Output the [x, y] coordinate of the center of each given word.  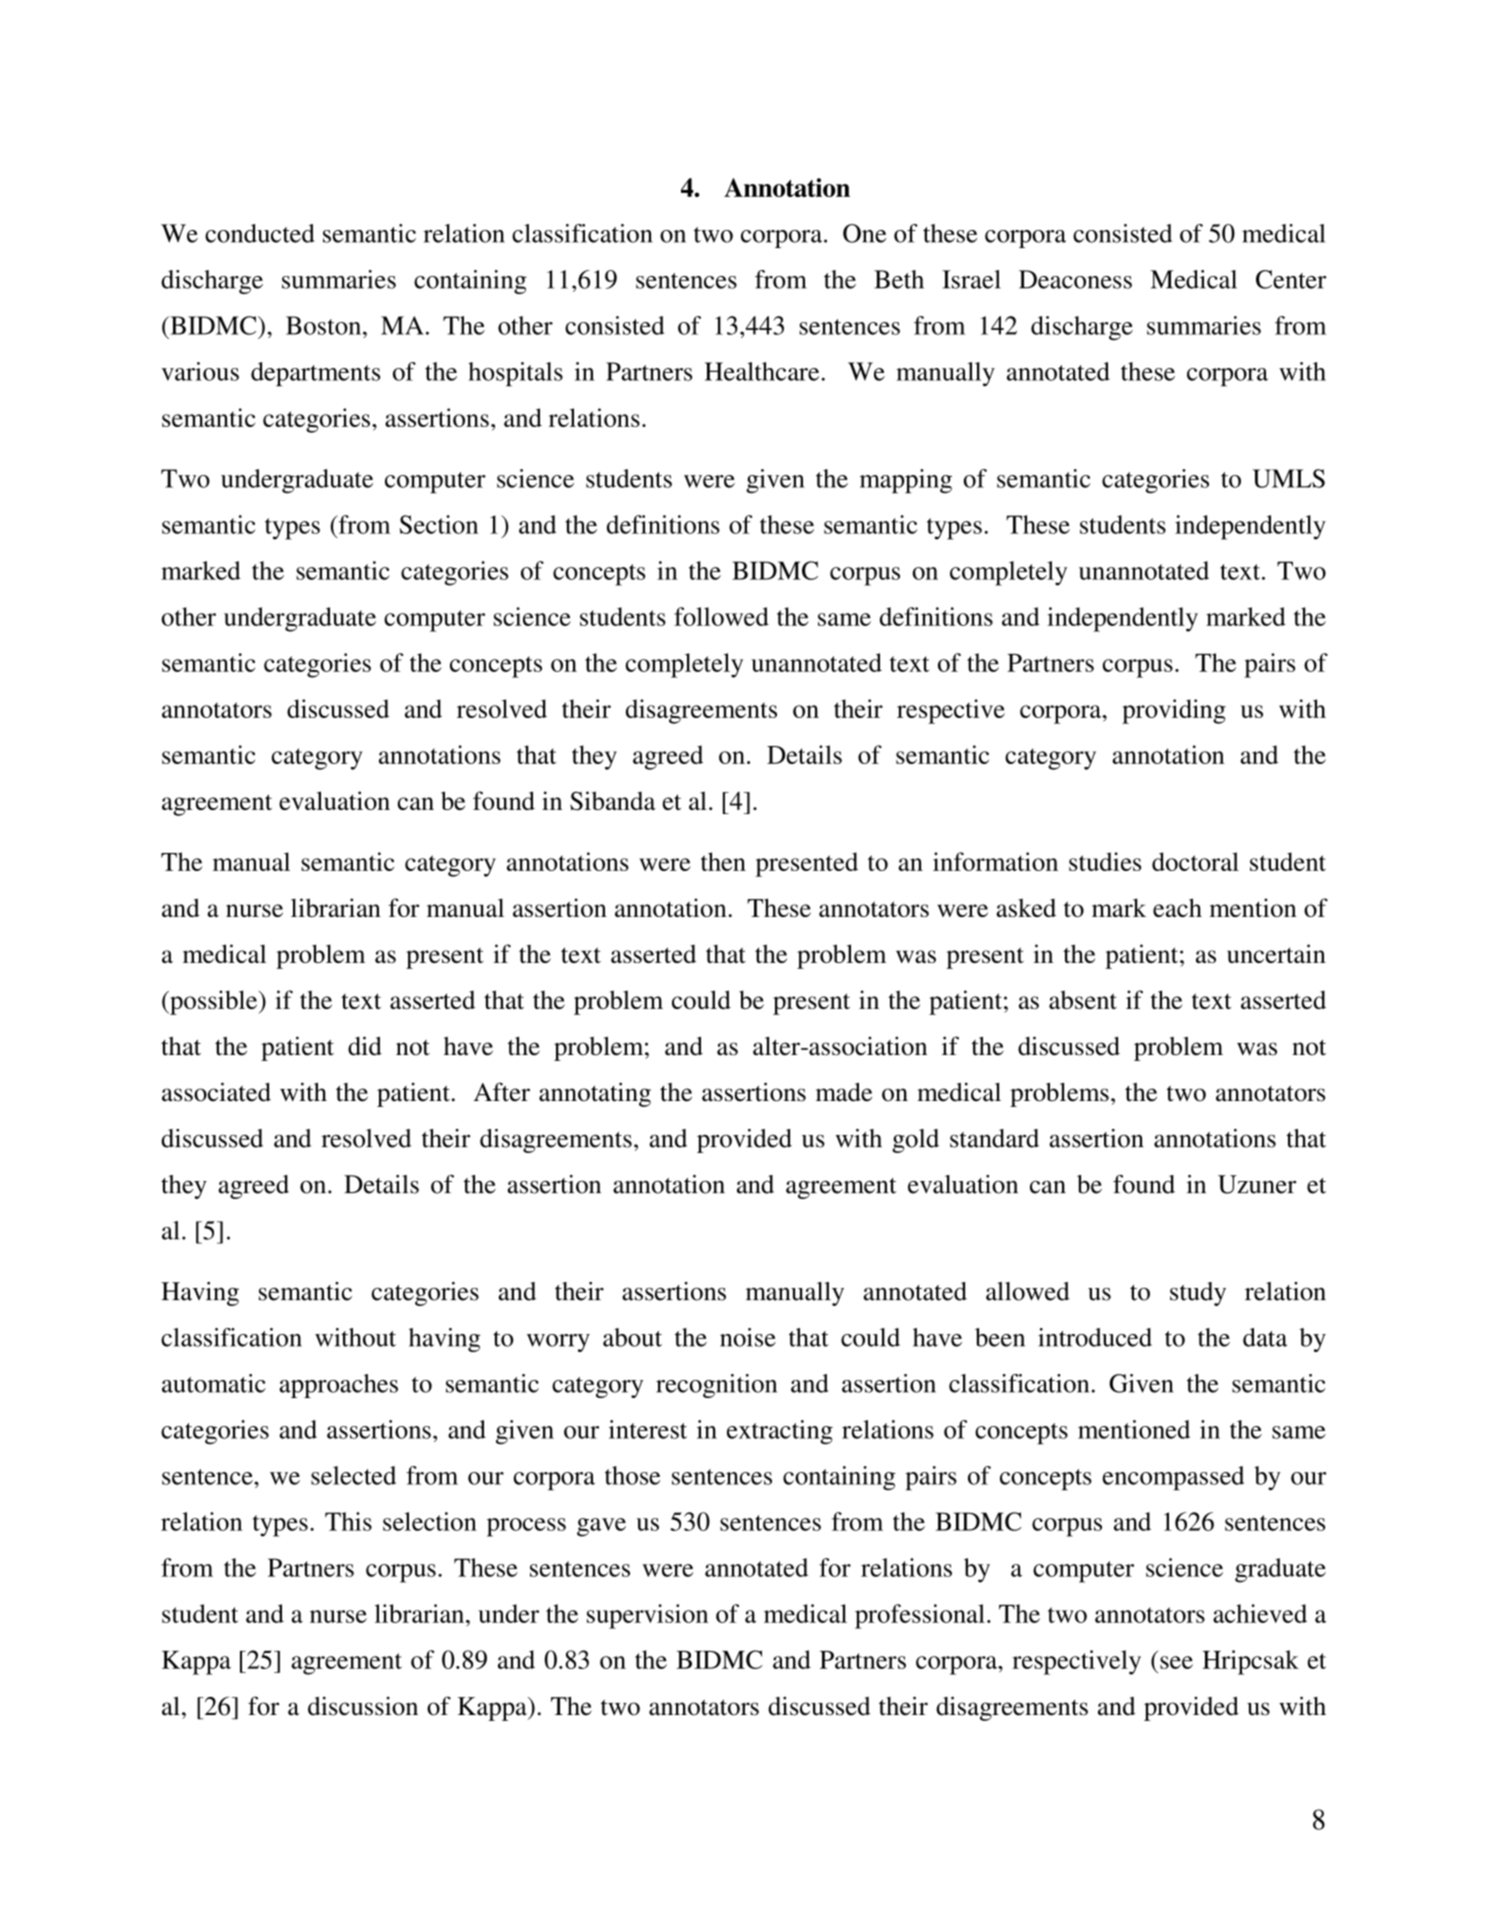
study [1198, 1294]
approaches [338, 1386]
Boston [325, 325]
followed [721, 616]
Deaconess [1075, 279]
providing [1174, 711]
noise [748, 1337]
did [365, 1046]
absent [1083, 999]
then [723, 861]
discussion [363, 1706]
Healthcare [762, 371]
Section [439, 524]
